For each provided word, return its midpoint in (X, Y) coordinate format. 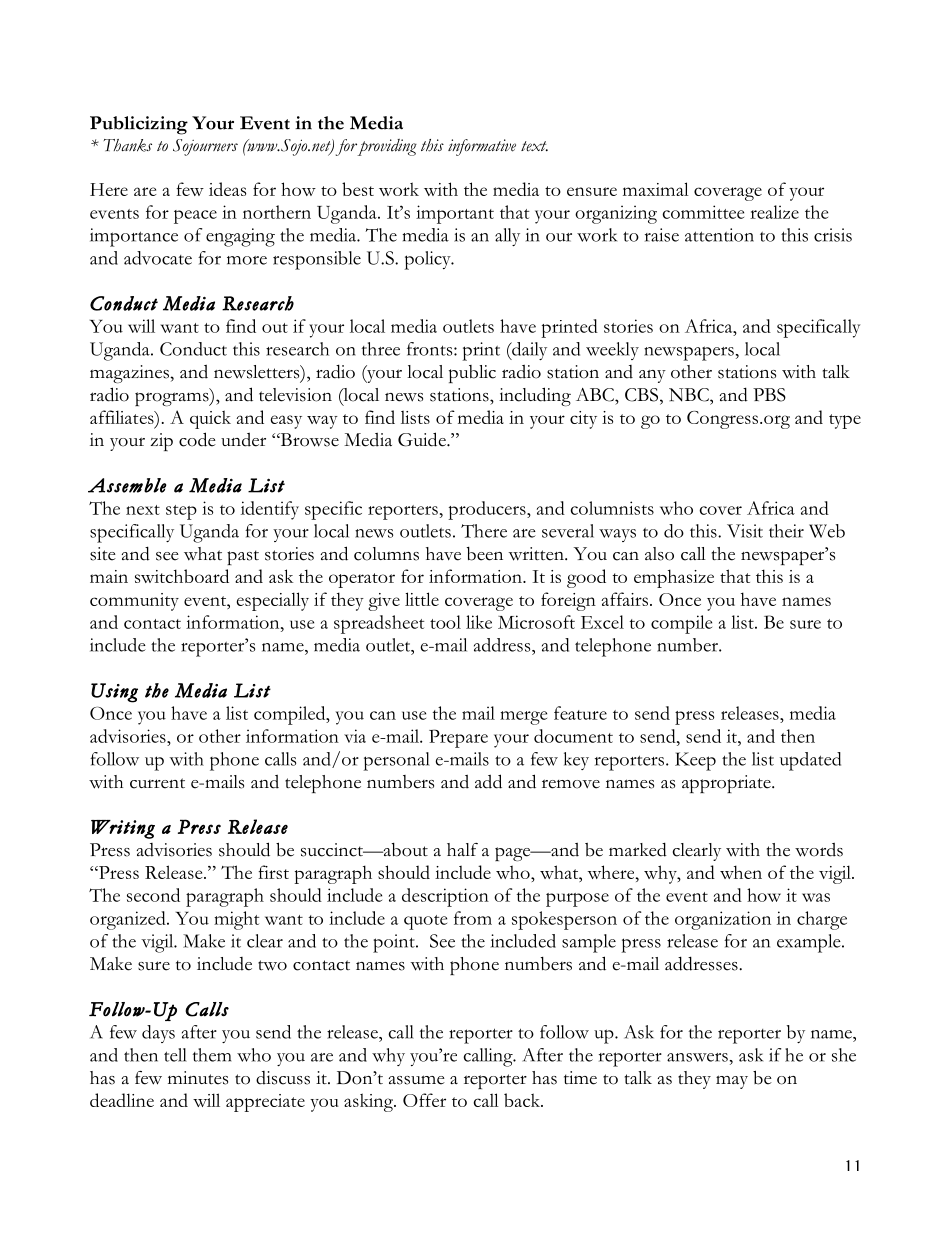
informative (482, 147)
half (462, 849)
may (732, 1082)
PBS (769, 395)
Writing (123, 829)
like (479, 622)
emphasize (674, 578)
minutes (198, 1078)
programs (173, 399)
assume (417, 1080)
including (535, 396)
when (741, 872)
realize (774, 212)
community (134, 602)
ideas (227, 189)
